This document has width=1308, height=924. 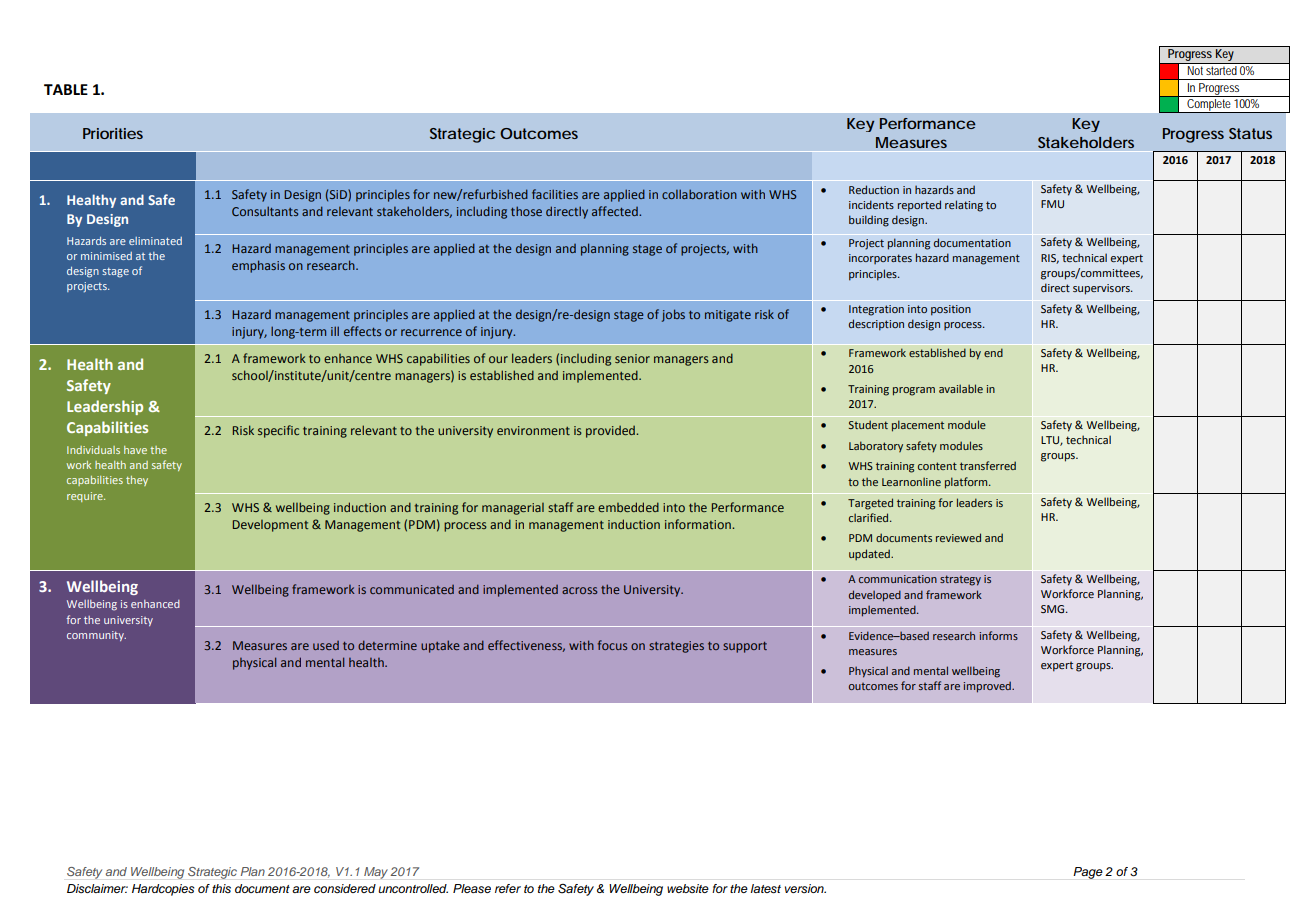 What do you see at coordinates (221, 888) in the document?
I see `this` at bounding box center [221, 888].
